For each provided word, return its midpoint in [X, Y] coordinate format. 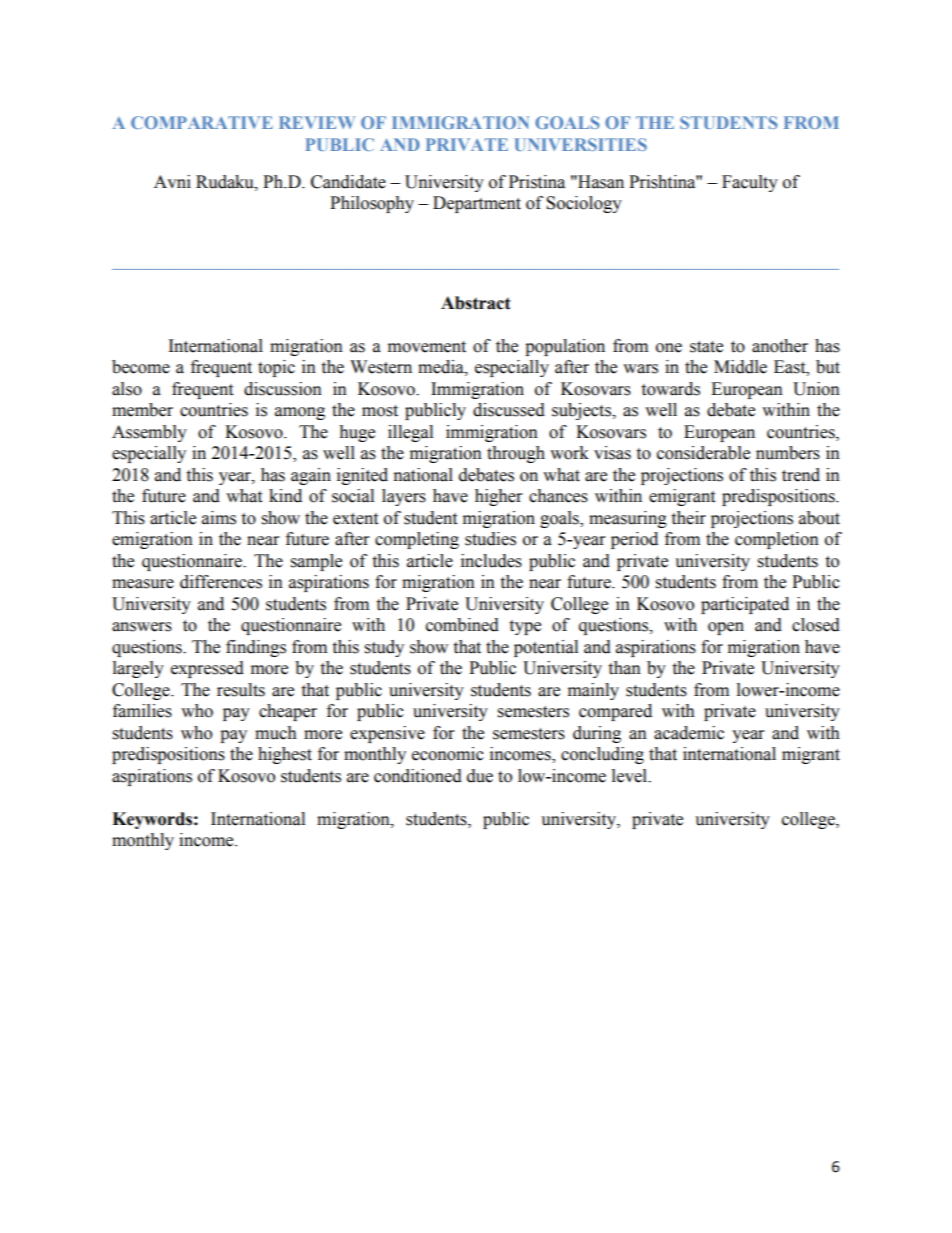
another [780, 346]
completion [777, 540]
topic [276, 368]
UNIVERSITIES [581, 144]
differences [221, 582]
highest [285, 755]
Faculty [750, 183]
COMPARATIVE [202, 122]
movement [427, 347]
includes [491, 561]
